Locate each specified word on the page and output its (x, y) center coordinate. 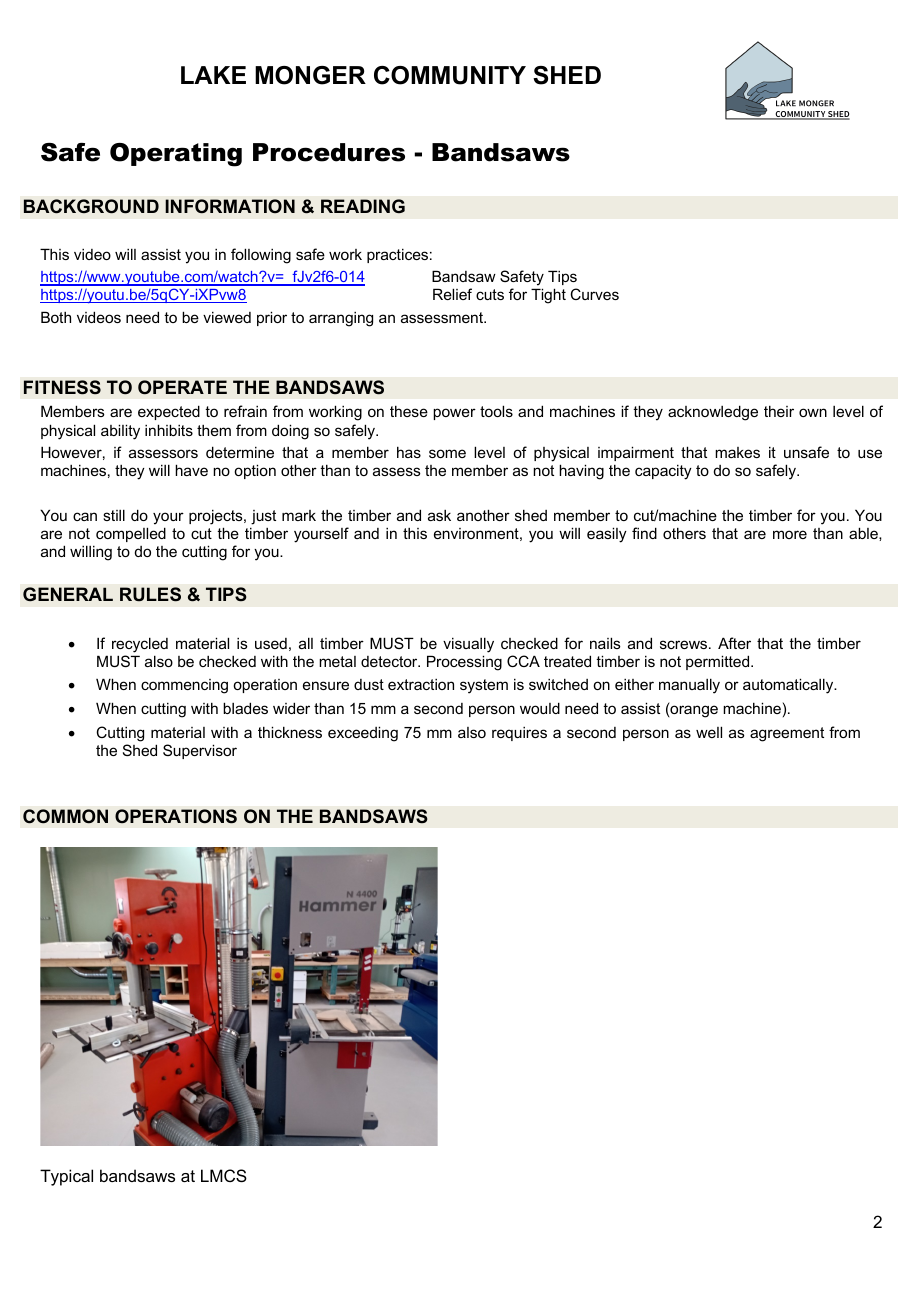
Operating (176, 155)
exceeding (363, 734)
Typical (66, 1177)
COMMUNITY (450, 75)
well (709, 732)
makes (737, 452)
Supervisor (200, 751)
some (447, 453)
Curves (594, 294)
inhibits (169, 430)
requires (519, 734)
